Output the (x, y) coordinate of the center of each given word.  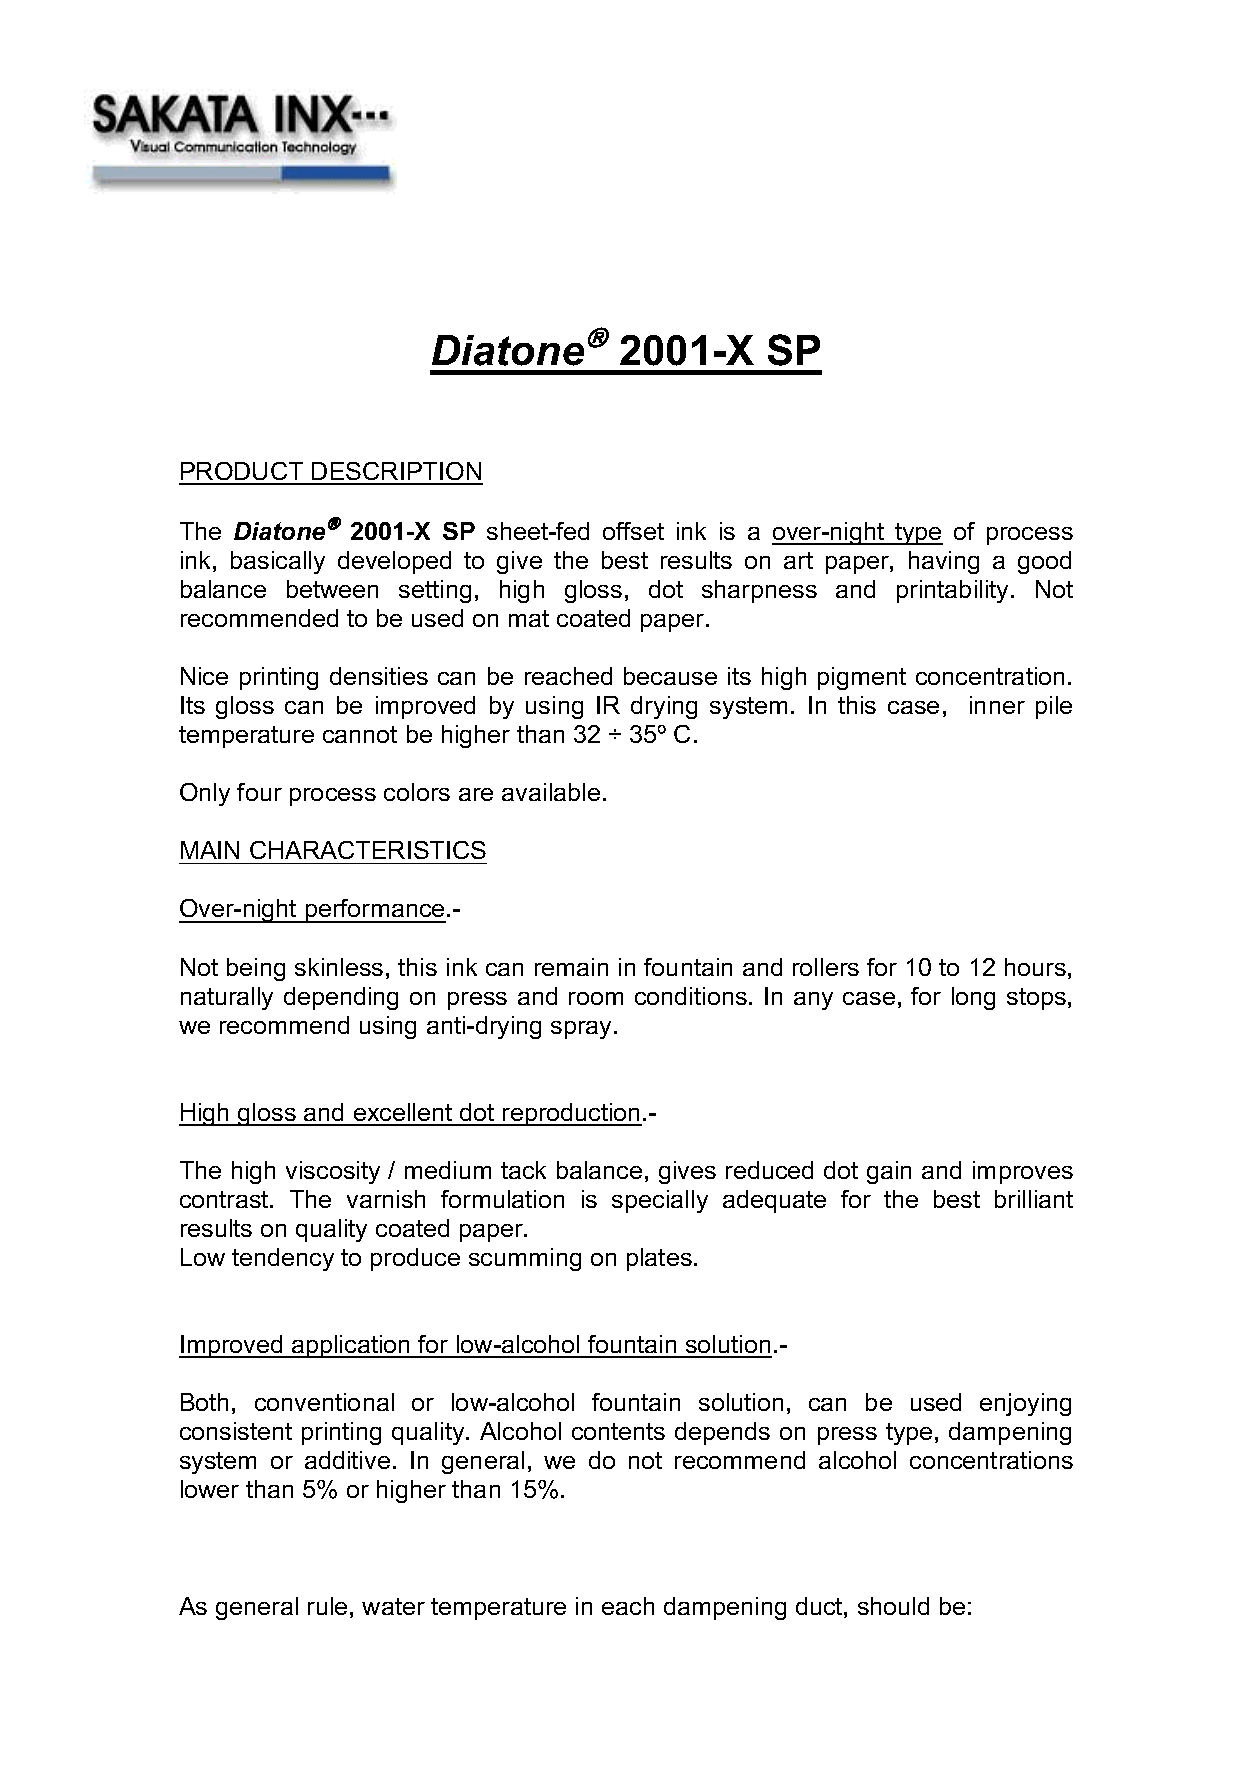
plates (659, 1259)
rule (327, 1606)
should (893, 1606)
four (259, 792)
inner (997, 705)
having (944, 562)
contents (618, 1431)
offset (633, 531)
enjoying (1025, 1404)
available (551, 792)
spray (583, 1030)
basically (278, 562)
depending (341, 998)
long (973, 998)
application (351, 1346)
